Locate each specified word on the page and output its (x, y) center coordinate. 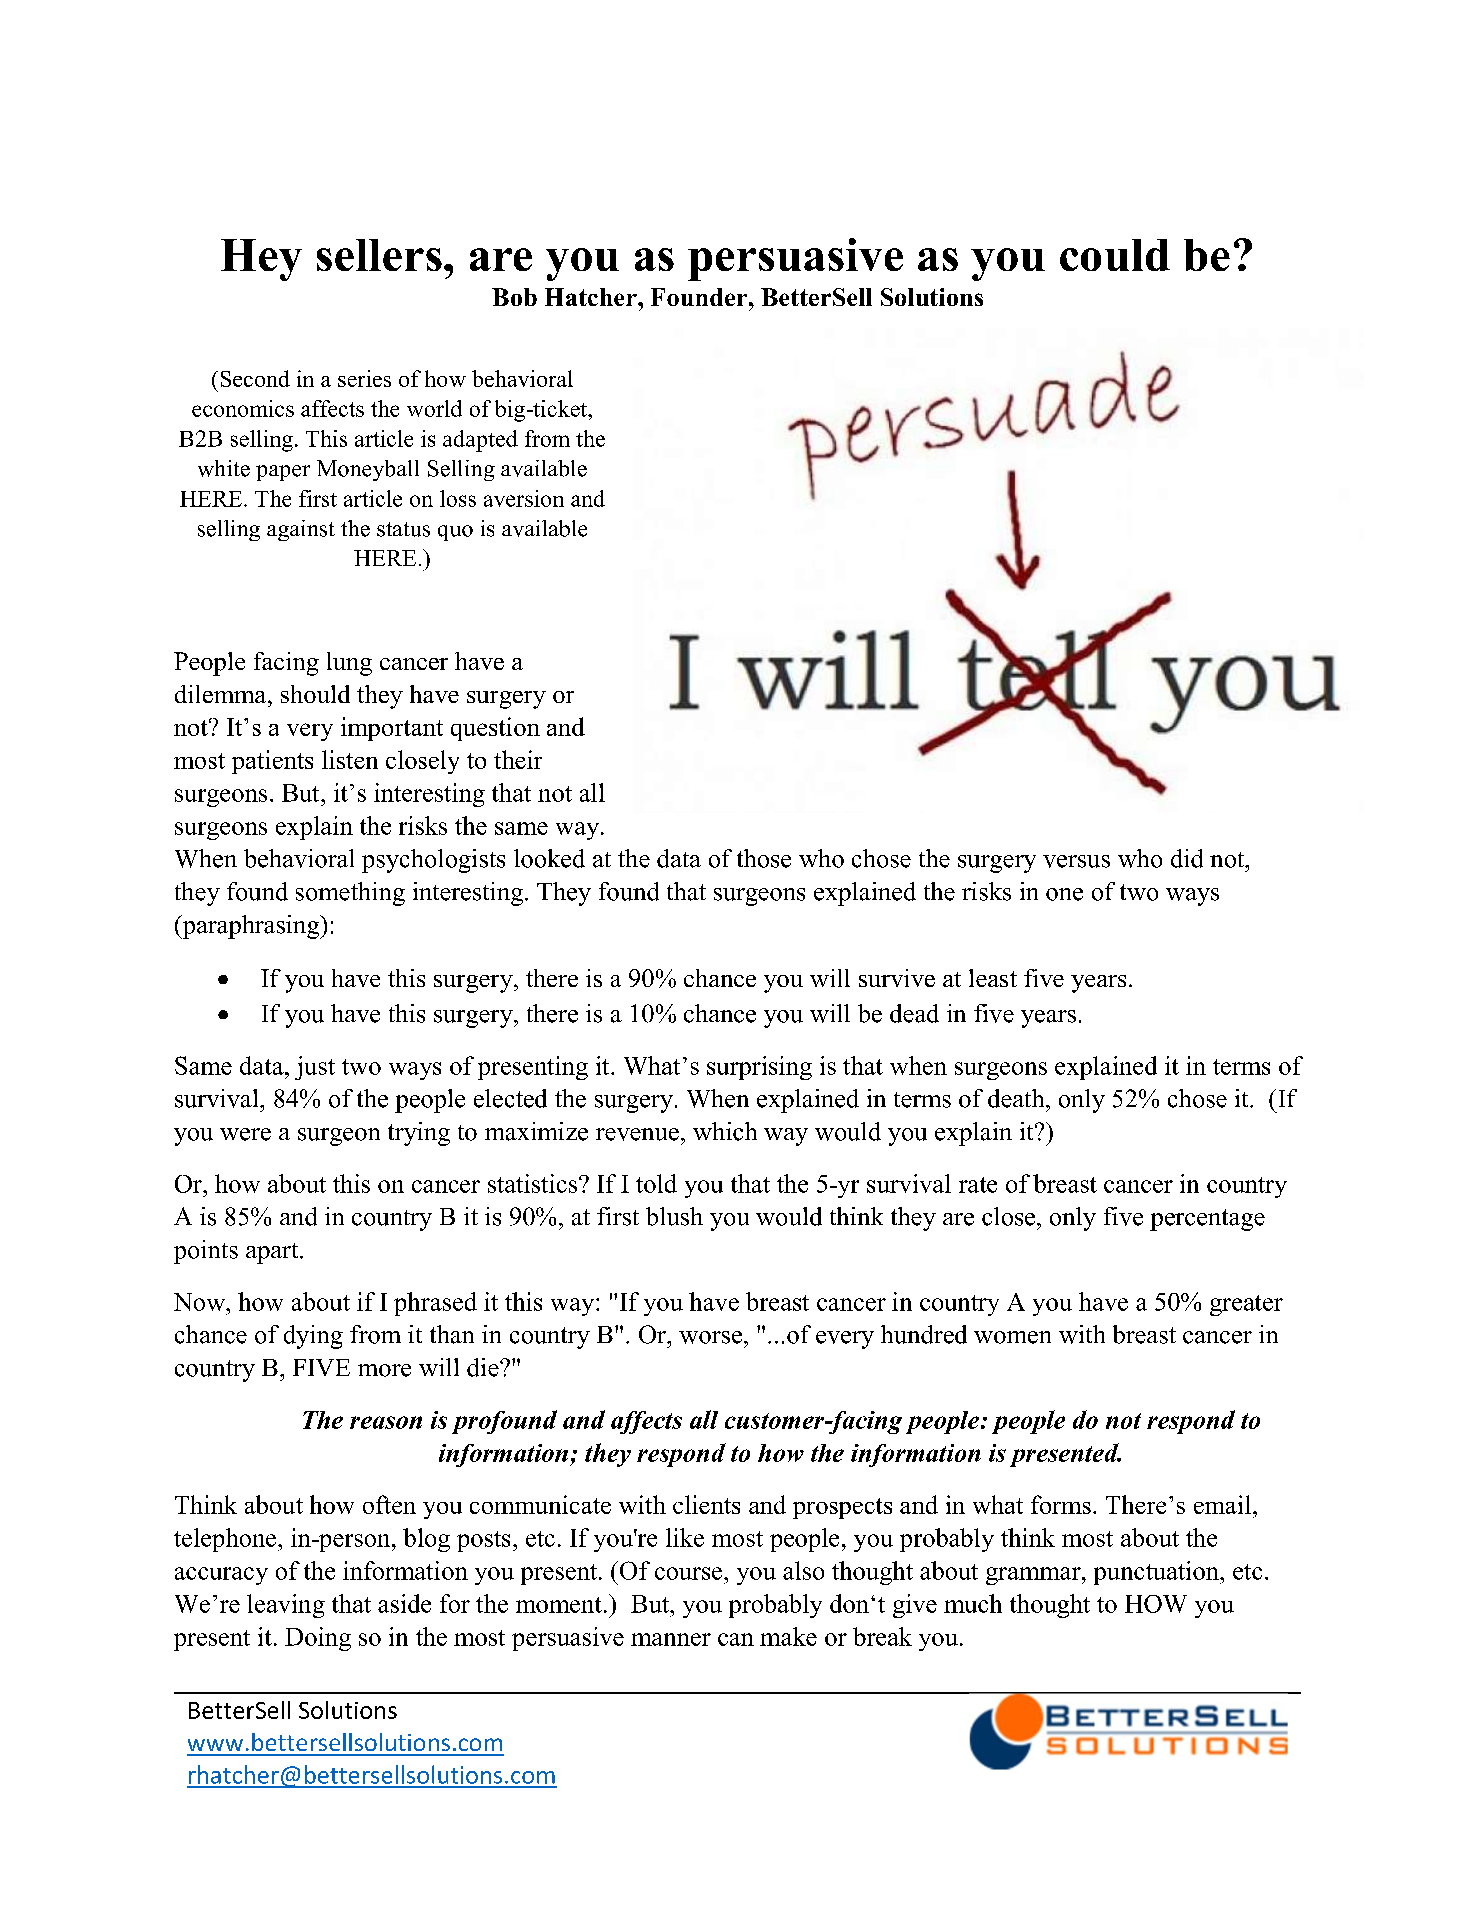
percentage (1207, 1220)
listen (350, 759)
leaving (286, 1606)
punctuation (1157, 1573)
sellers (379, 255)
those (764, 858)
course (690, 1573)
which (725, 1131)
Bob (514, 297)
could (1115, 255)
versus (1076, 861)
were (245, 1134)
